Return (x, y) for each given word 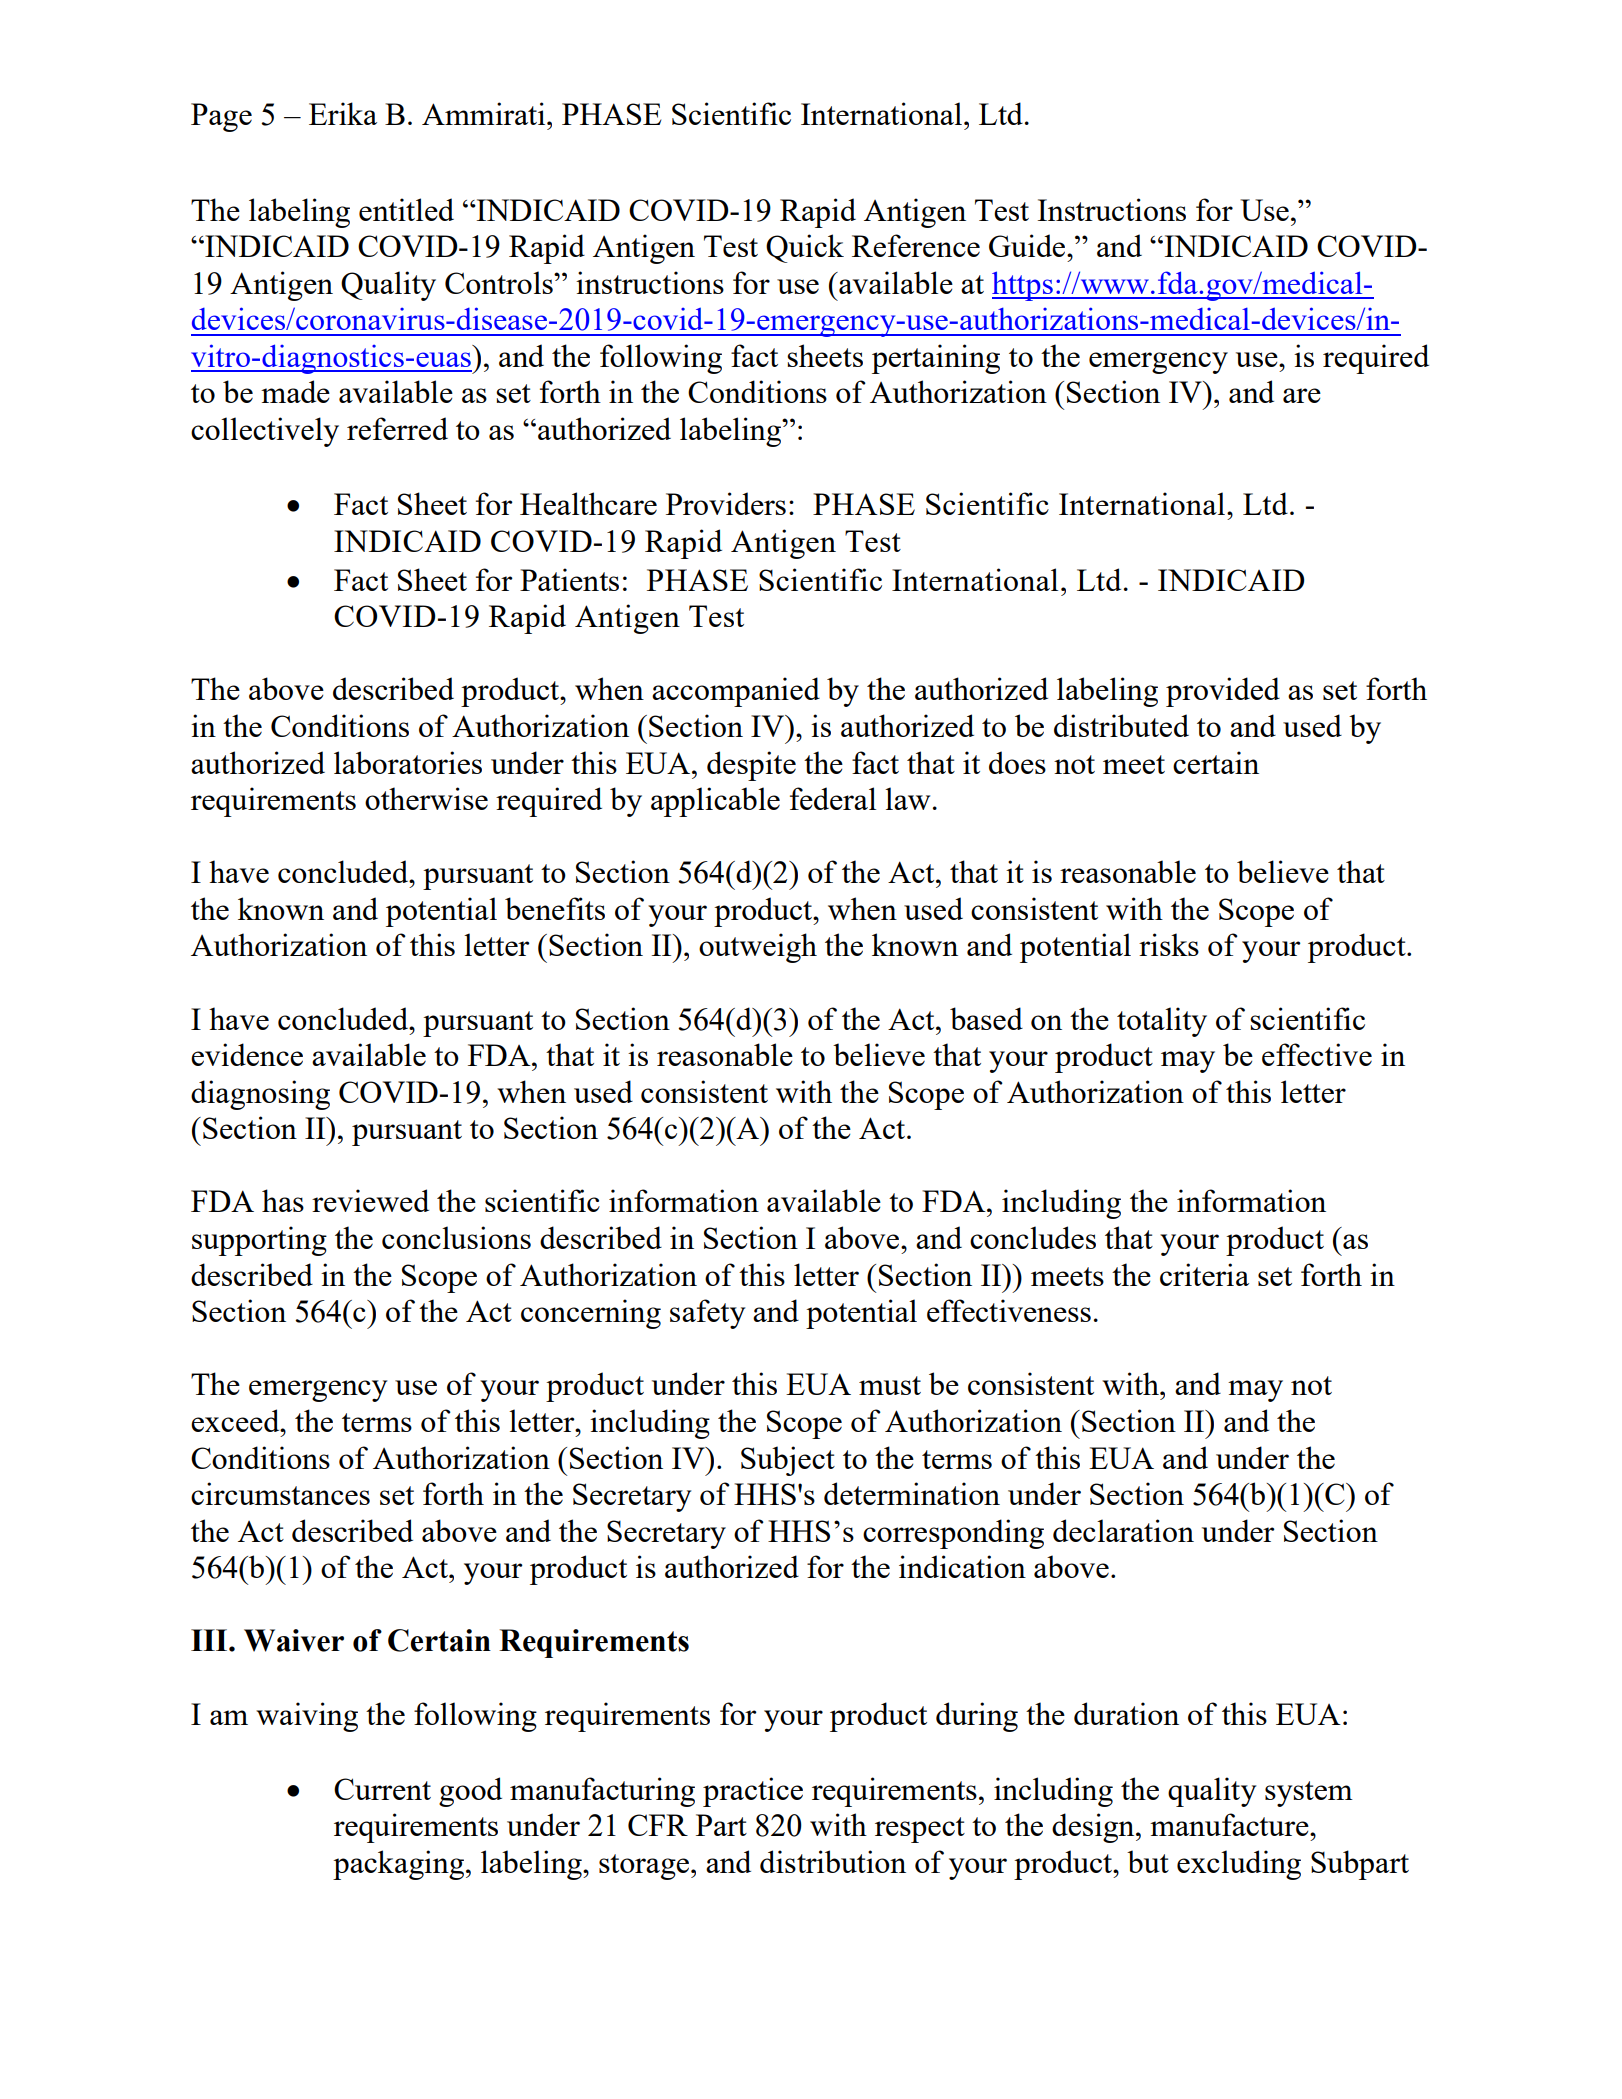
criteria (1204, 1274)
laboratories (408, 762)
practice (753, 1792)
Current (382, 1789)
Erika (343, 113)
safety (707, 1314)
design (1094, 1828)
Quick (805, 248)
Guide (1028, 245)
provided (1223, 692)
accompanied (736, 692)
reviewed (370, 1200)
